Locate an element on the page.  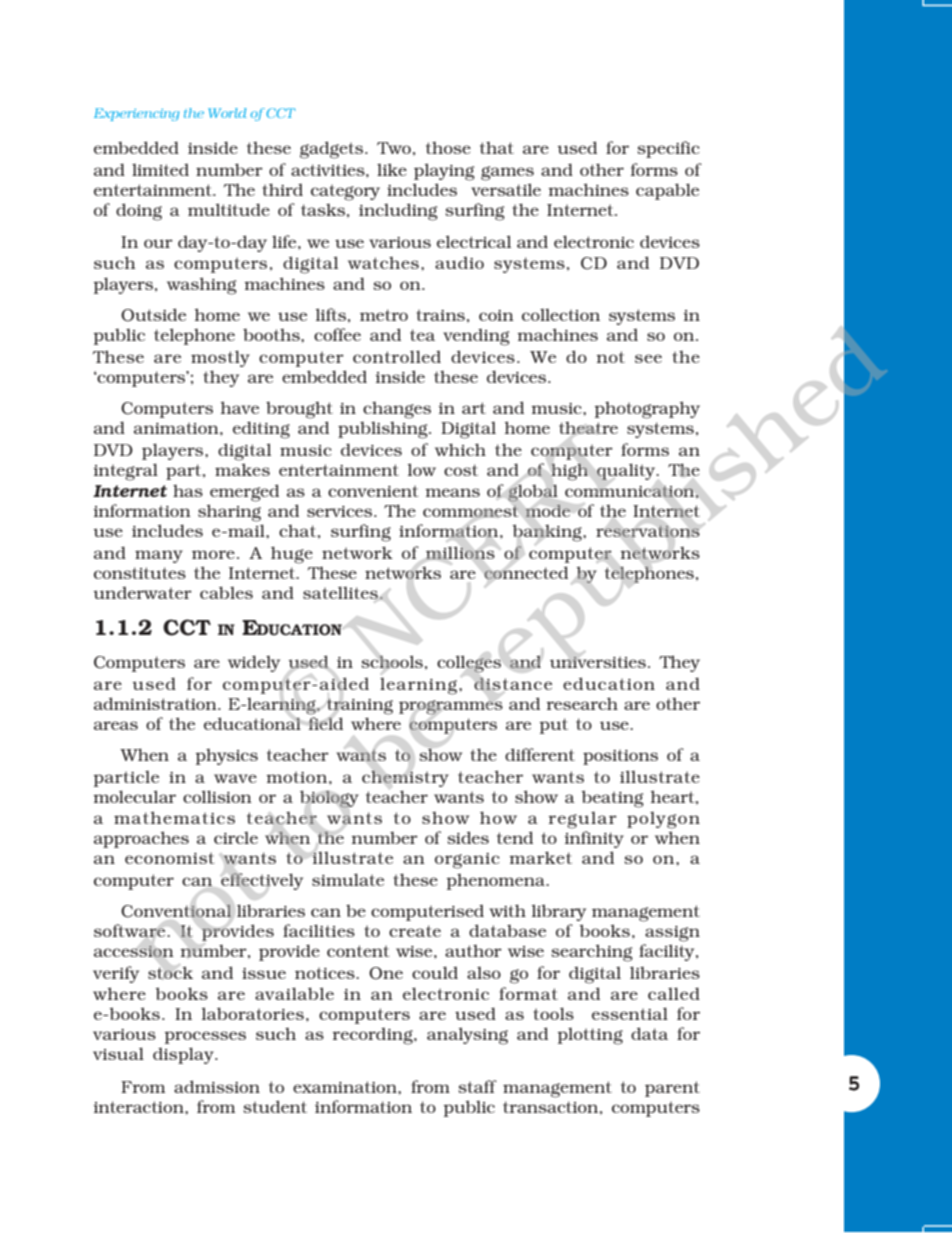
display is located at coordinates (184, 1055).
